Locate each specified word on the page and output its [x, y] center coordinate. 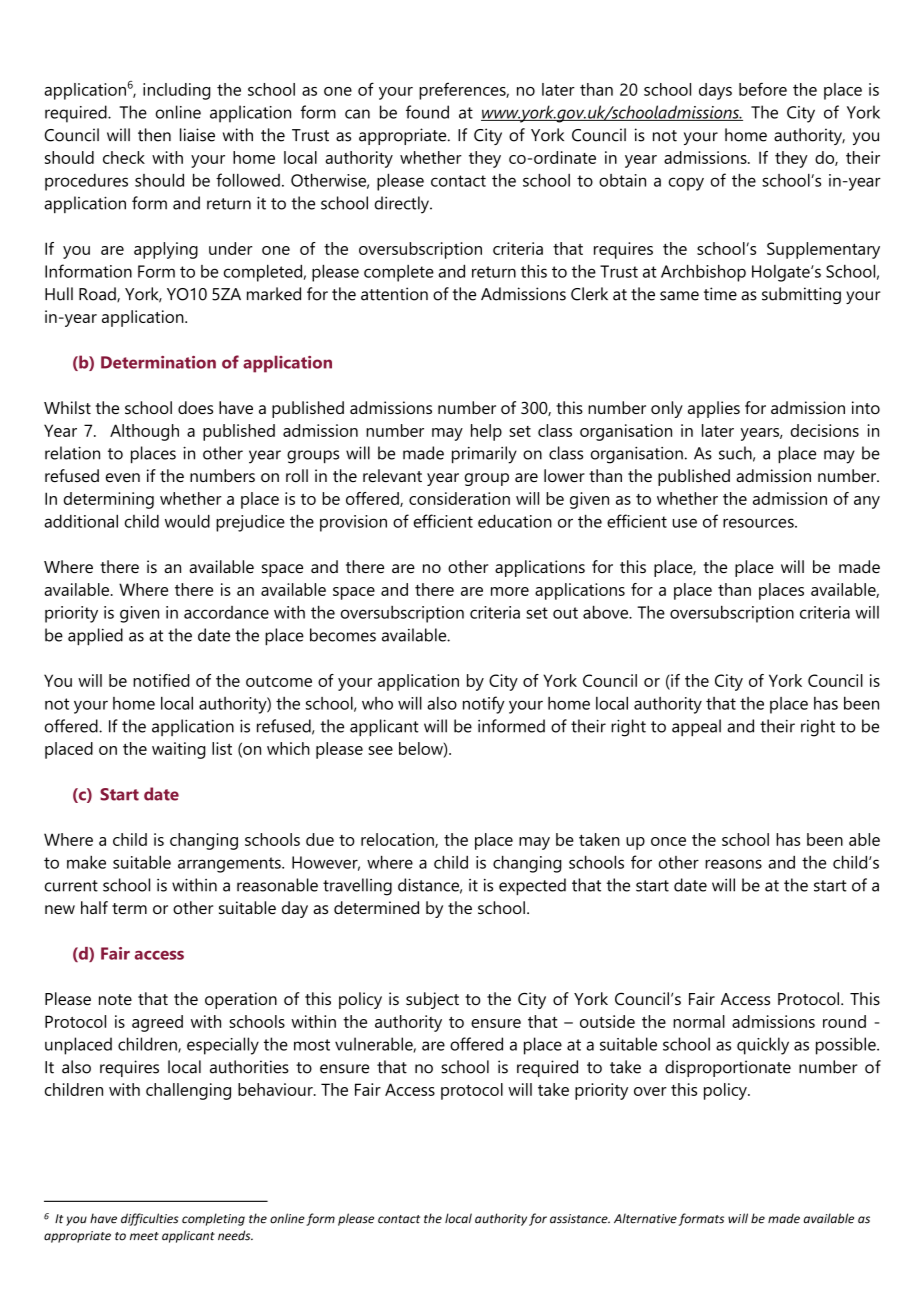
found [427, 112]
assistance [580, 1219]
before [763, 89]
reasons [733, 864]
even [123, 477]
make [86, 862]
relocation [398, 840]
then [154, 135]
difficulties [150, 1219]
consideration [459, 498]
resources [759, 523]
